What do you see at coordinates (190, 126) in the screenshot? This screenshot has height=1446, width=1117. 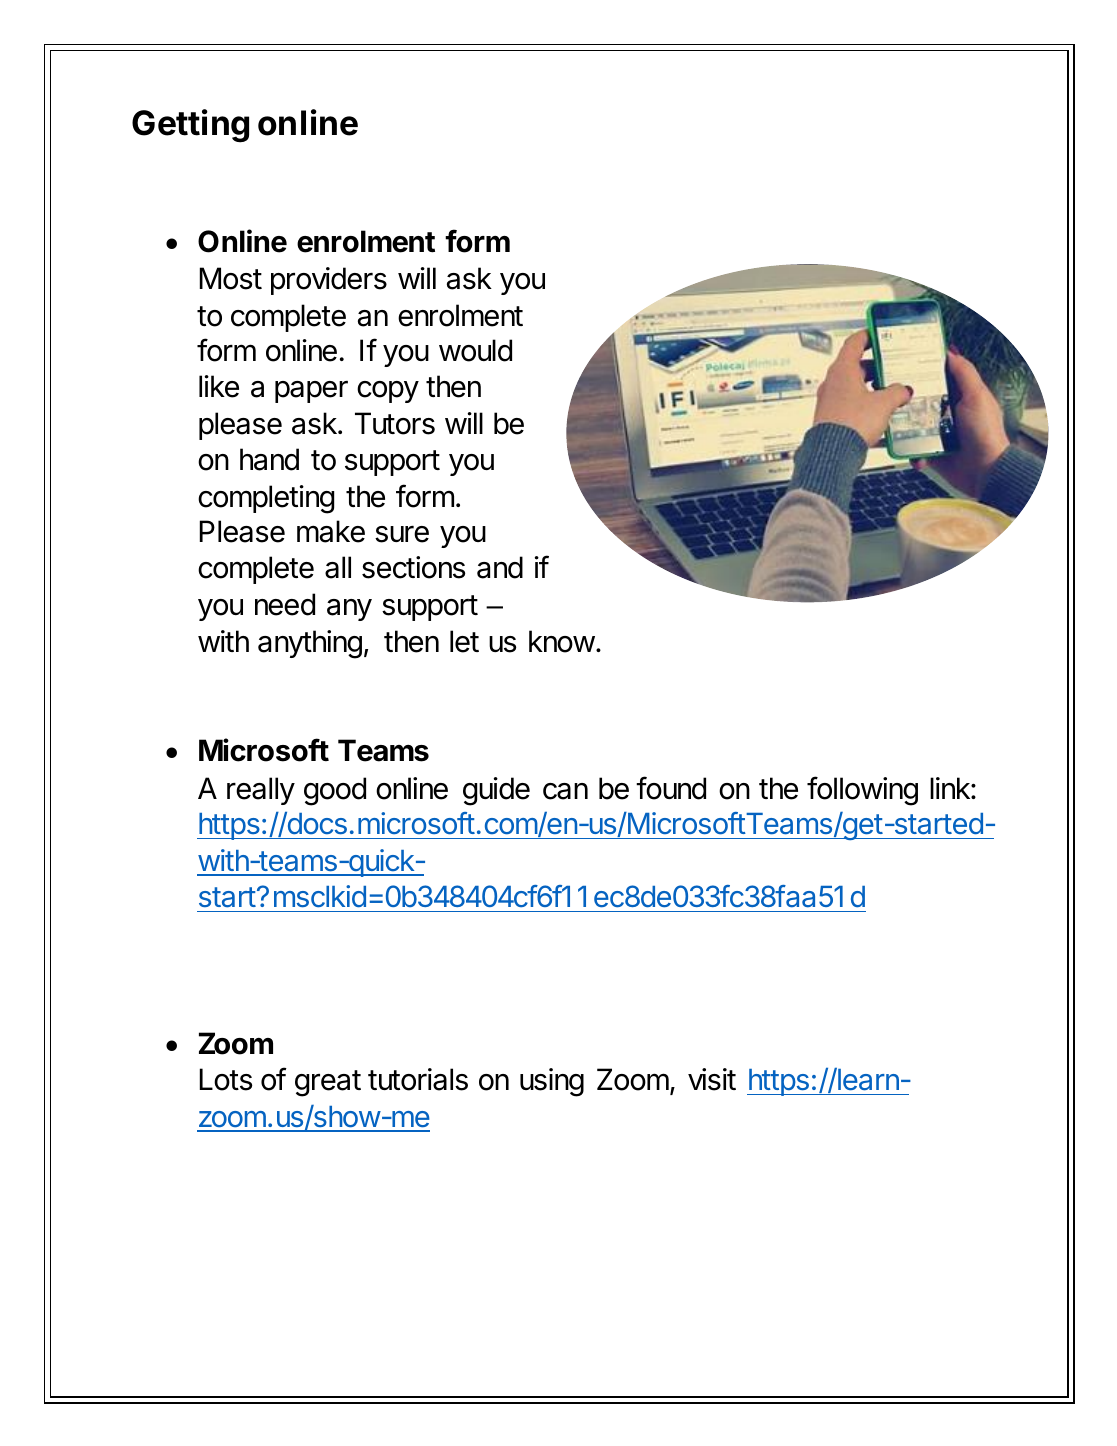 I see `Getting` at bounding box center [190, 126].
